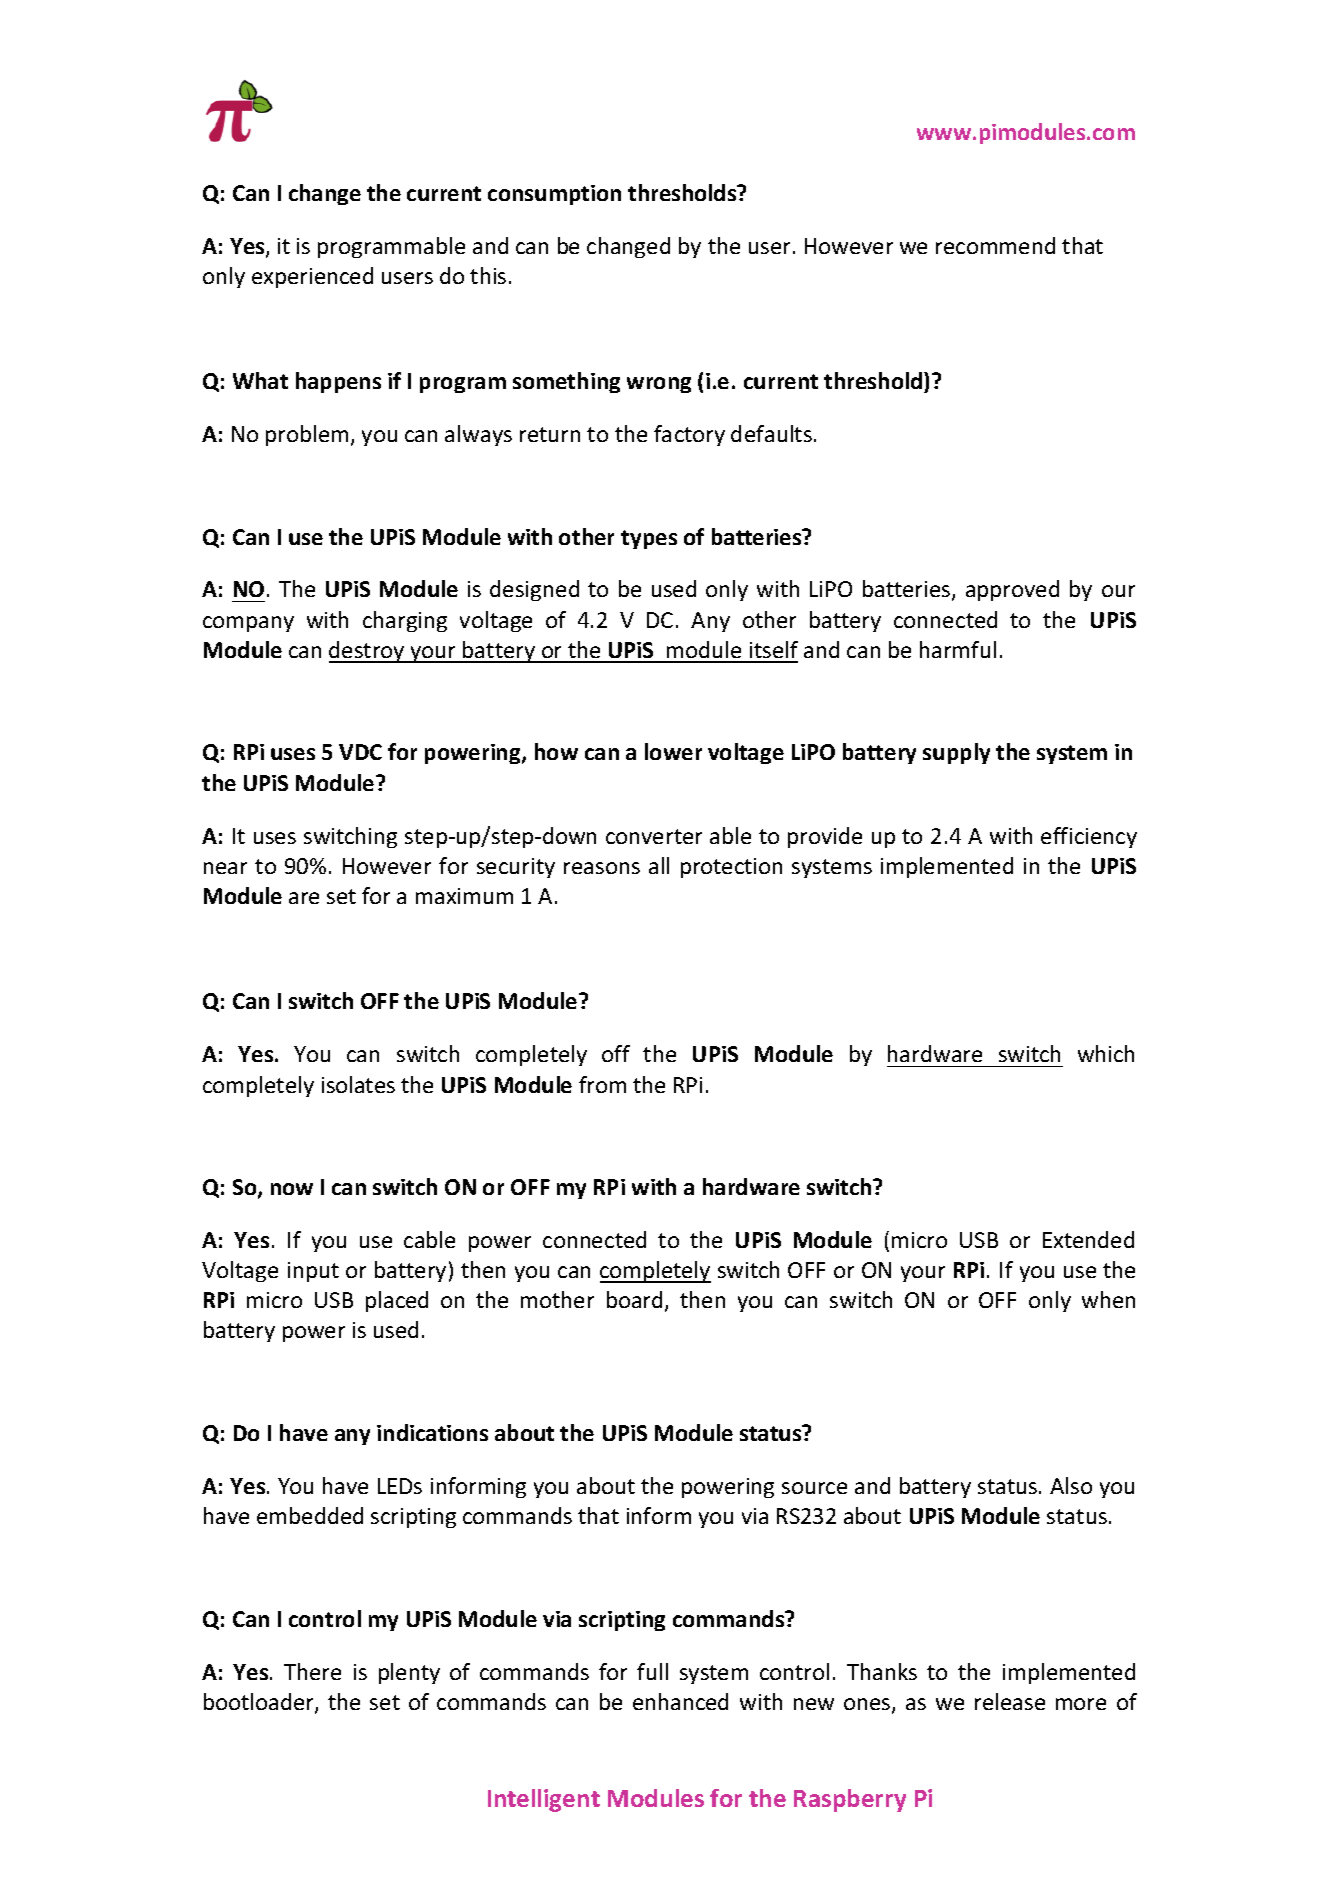 The height and width of the document is (1894, 1339). I want to click on enhanced, so click(680, 1701).
